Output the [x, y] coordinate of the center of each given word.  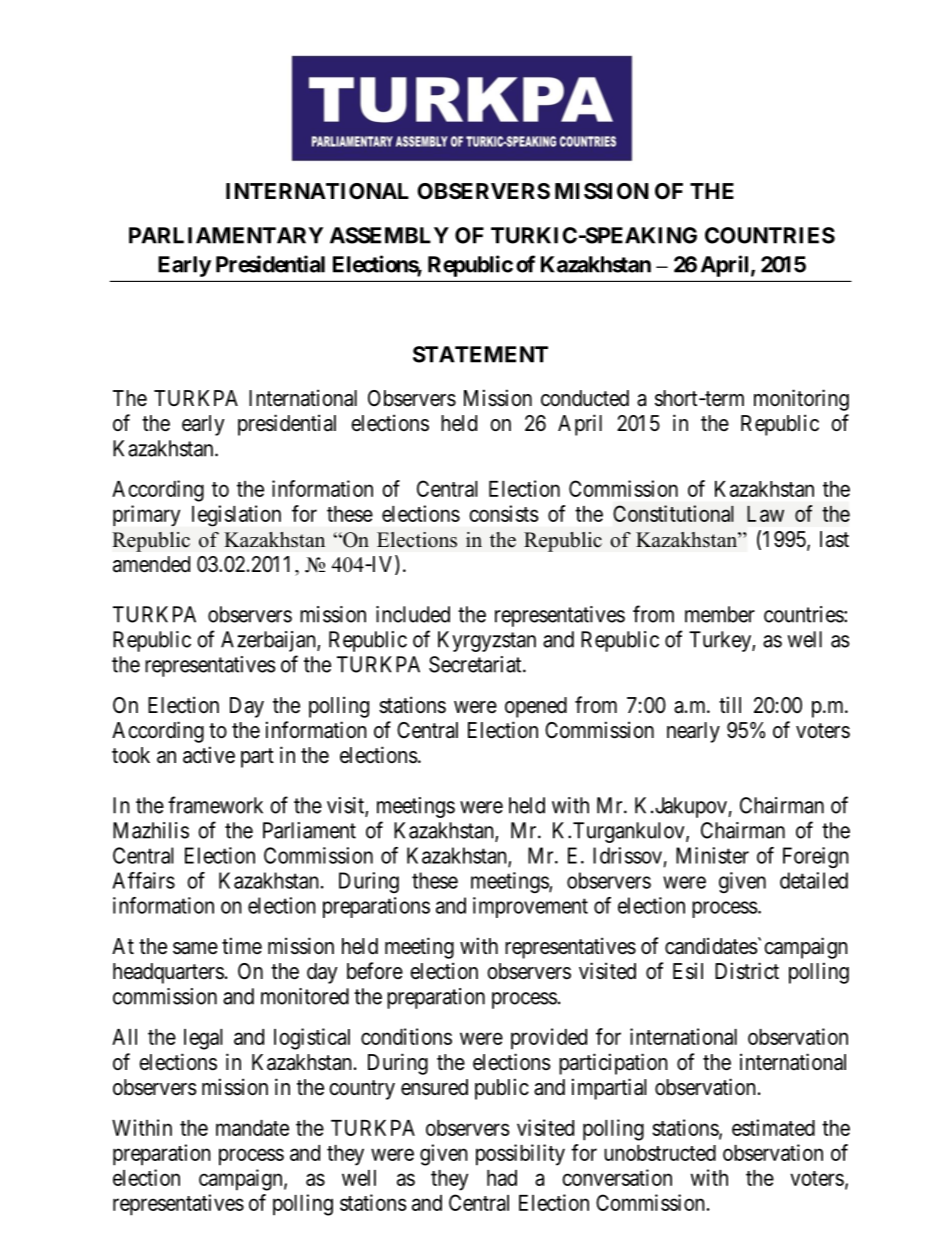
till [730, 704]
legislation [236, 516]
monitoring [801, 400]
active [209, 755]
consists [504, 513]
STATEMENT [480, 354]
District [747, 971]
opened [536, 707]
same [195, 948]
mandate [252, 1128]
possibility [520, 1155]
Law [765, 514]
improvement [530, 907]
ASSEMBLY [389, 235]
